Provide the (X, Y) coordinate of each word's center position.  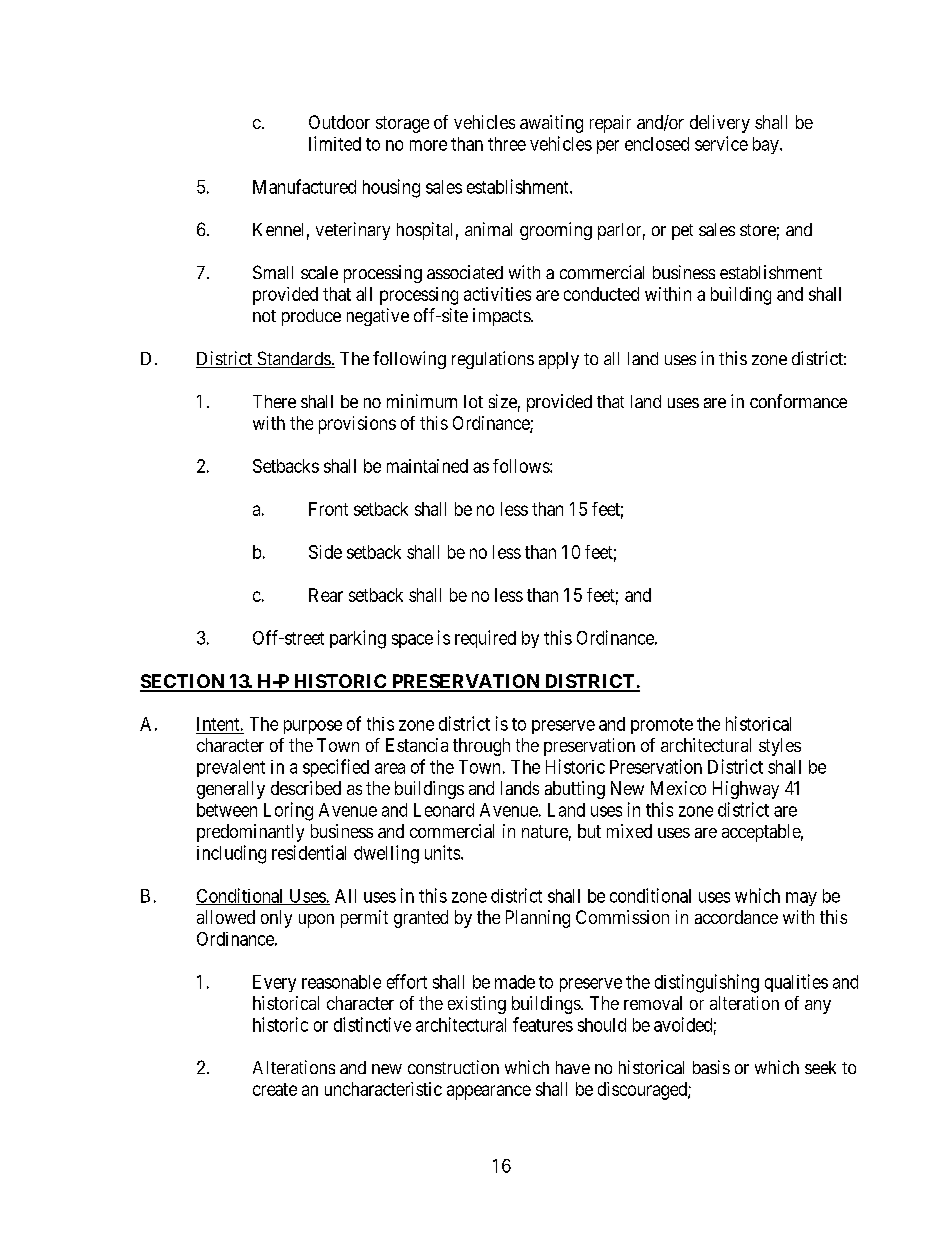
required (485, 639)
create (275, 1089)
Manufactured (304, 186)
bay (767, 145)
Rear (326, 595)
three (507, 144)
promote (662, 726)
